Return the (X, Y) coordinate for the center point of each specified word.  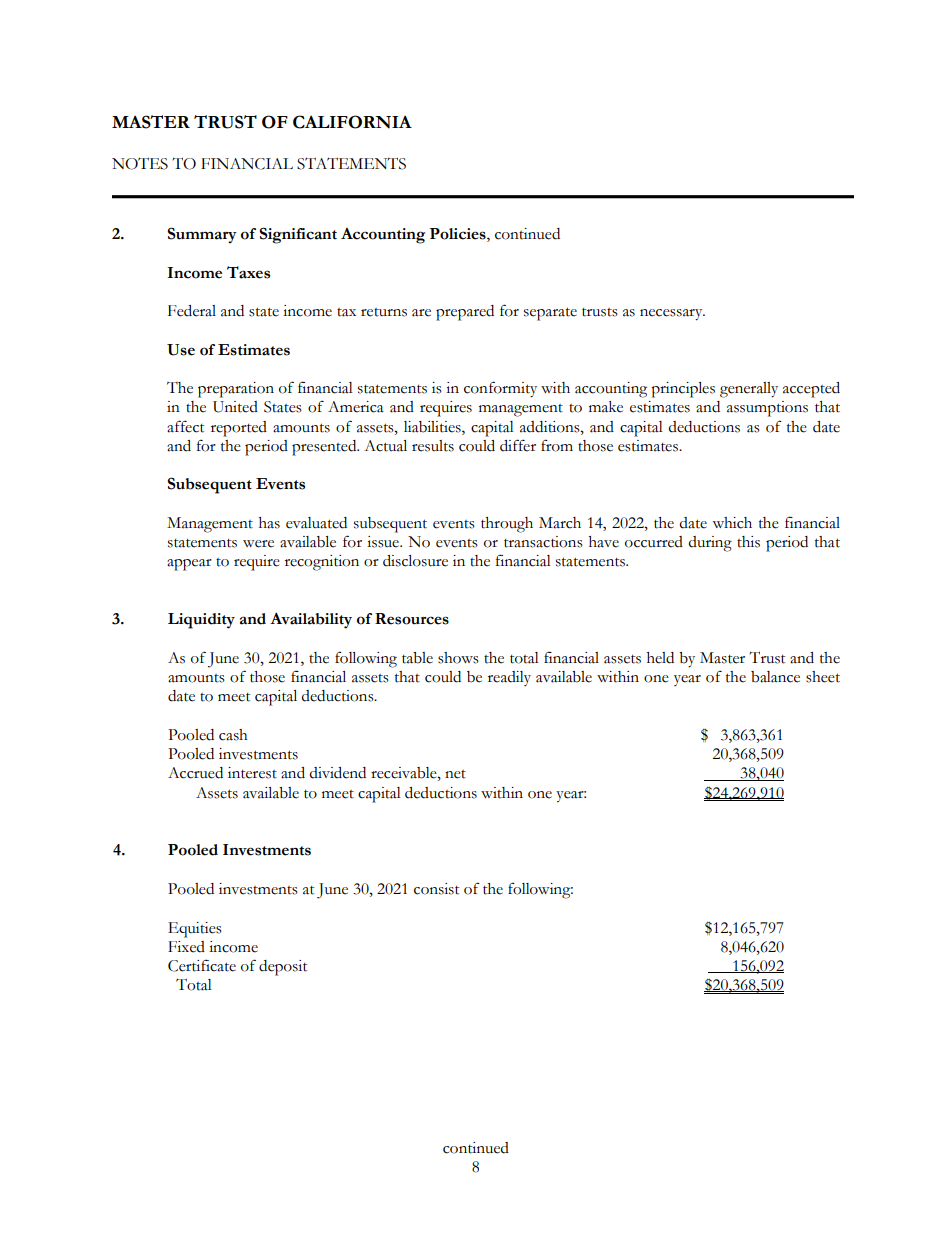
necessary (672, 315)
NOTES (140, 163)
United (235, 407)
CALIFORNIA (352, 122)
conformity (500, 389)
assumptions (767, 409)
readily (509, 678)
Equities (195, 930)
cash (233, 735)
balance (775, 677)
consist (436, 889)
